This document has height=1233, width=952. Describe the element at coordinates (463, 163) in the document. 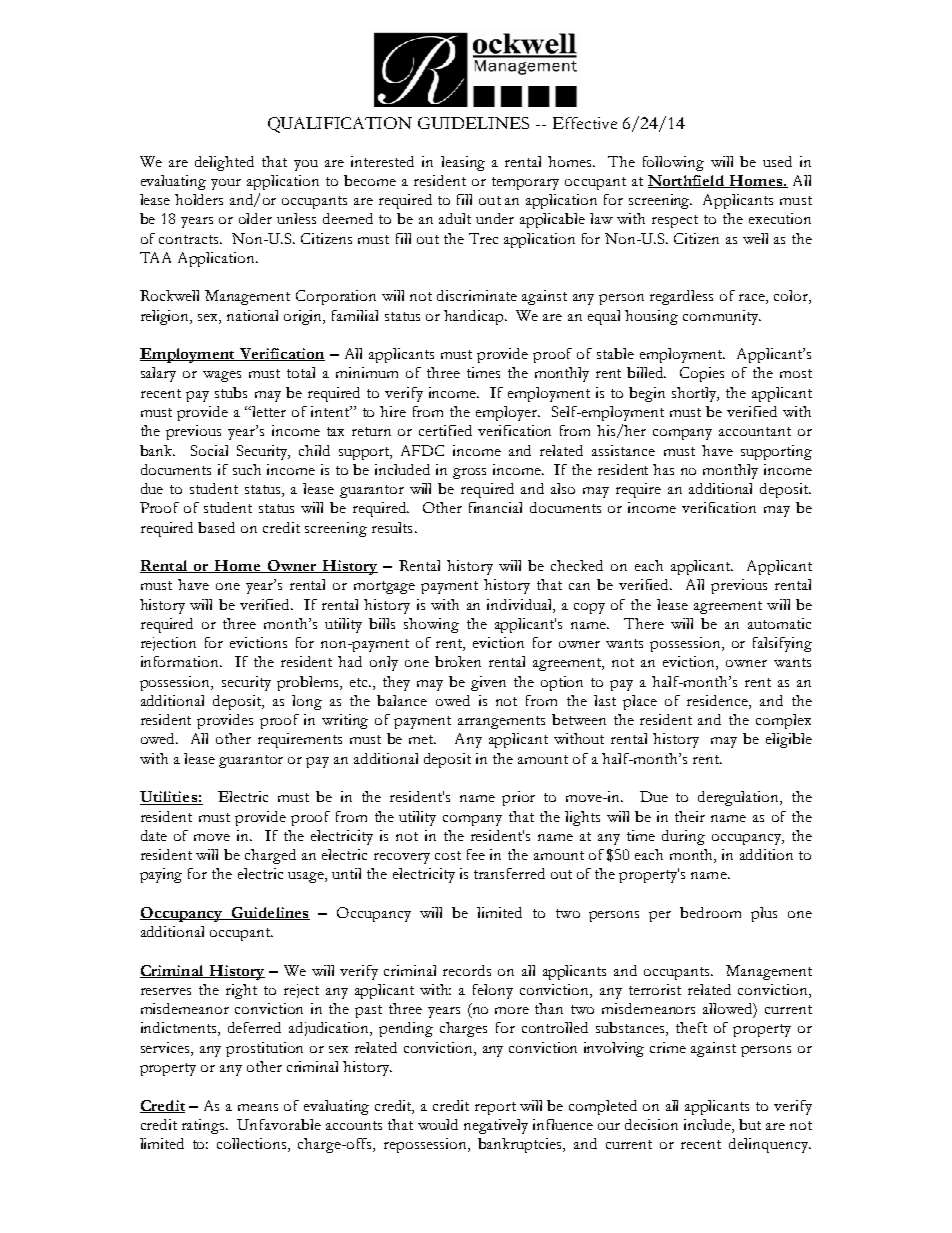

I see `leasing` at that location.
